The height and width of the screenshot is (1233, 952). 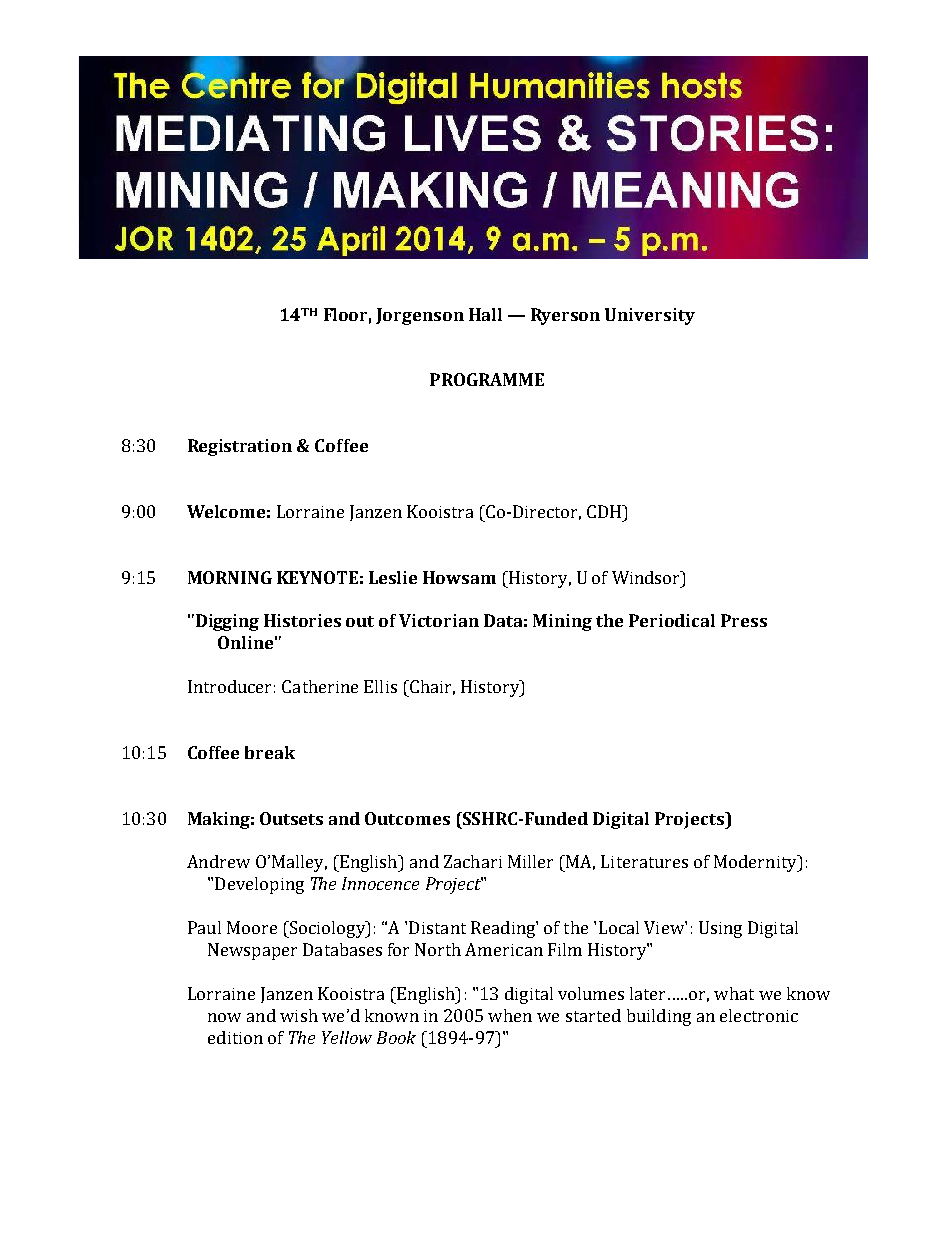 I want to click on building, so click(x=659, y=1017).
